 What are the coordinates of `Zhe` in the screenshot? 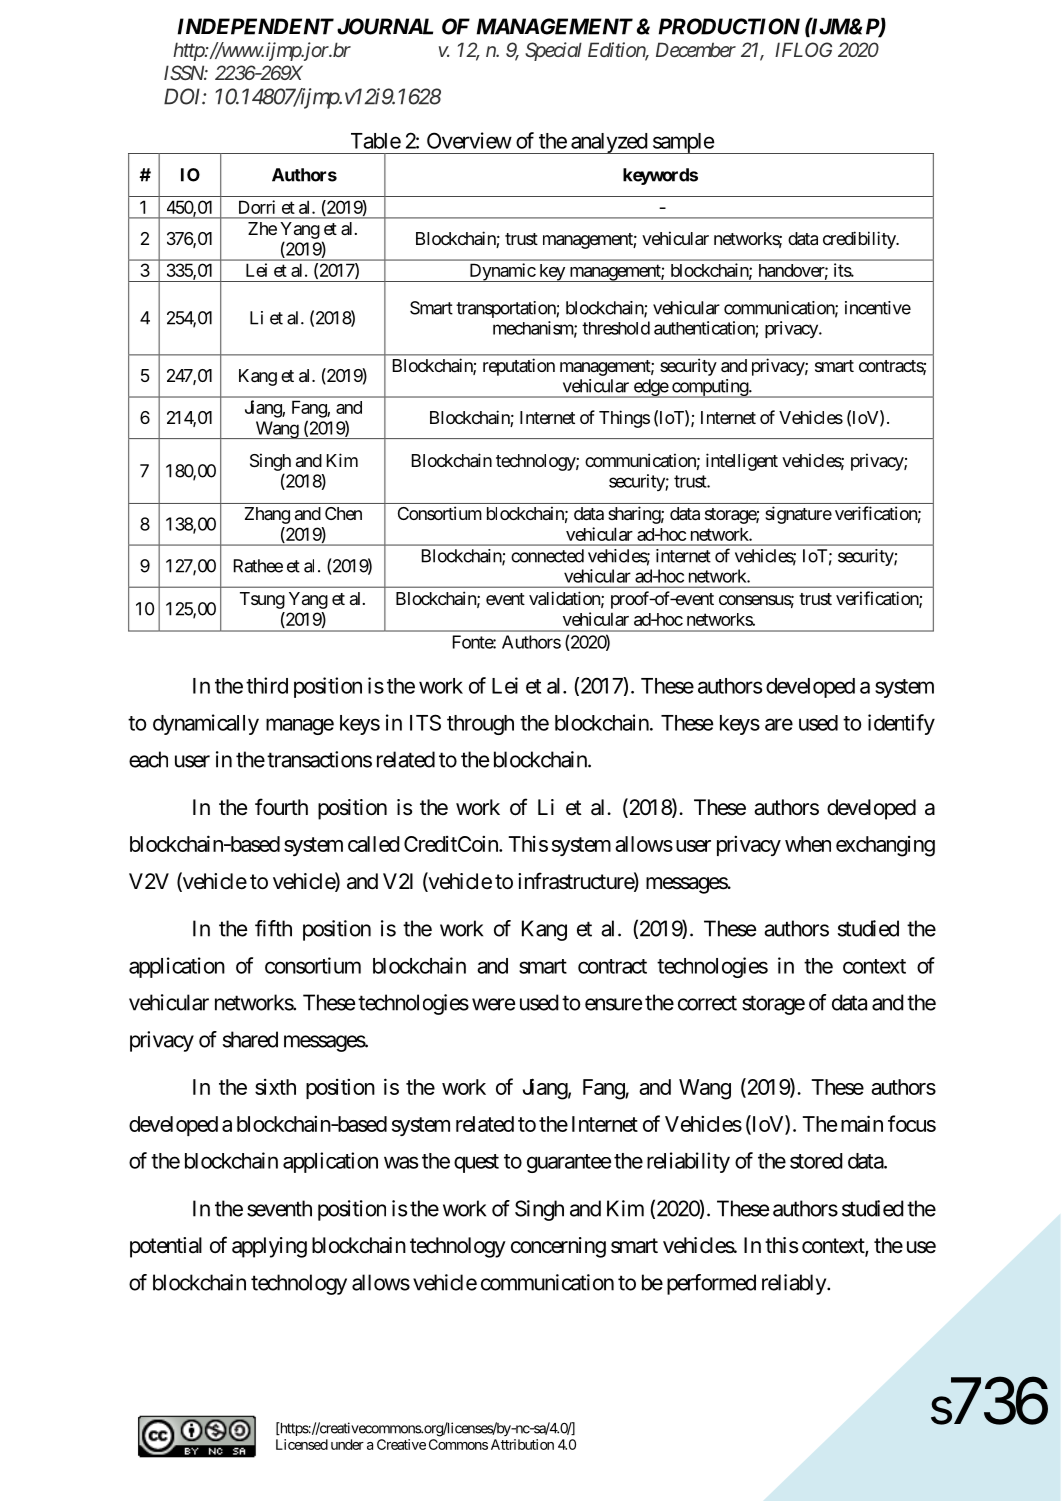 It's located at (262, 228).
